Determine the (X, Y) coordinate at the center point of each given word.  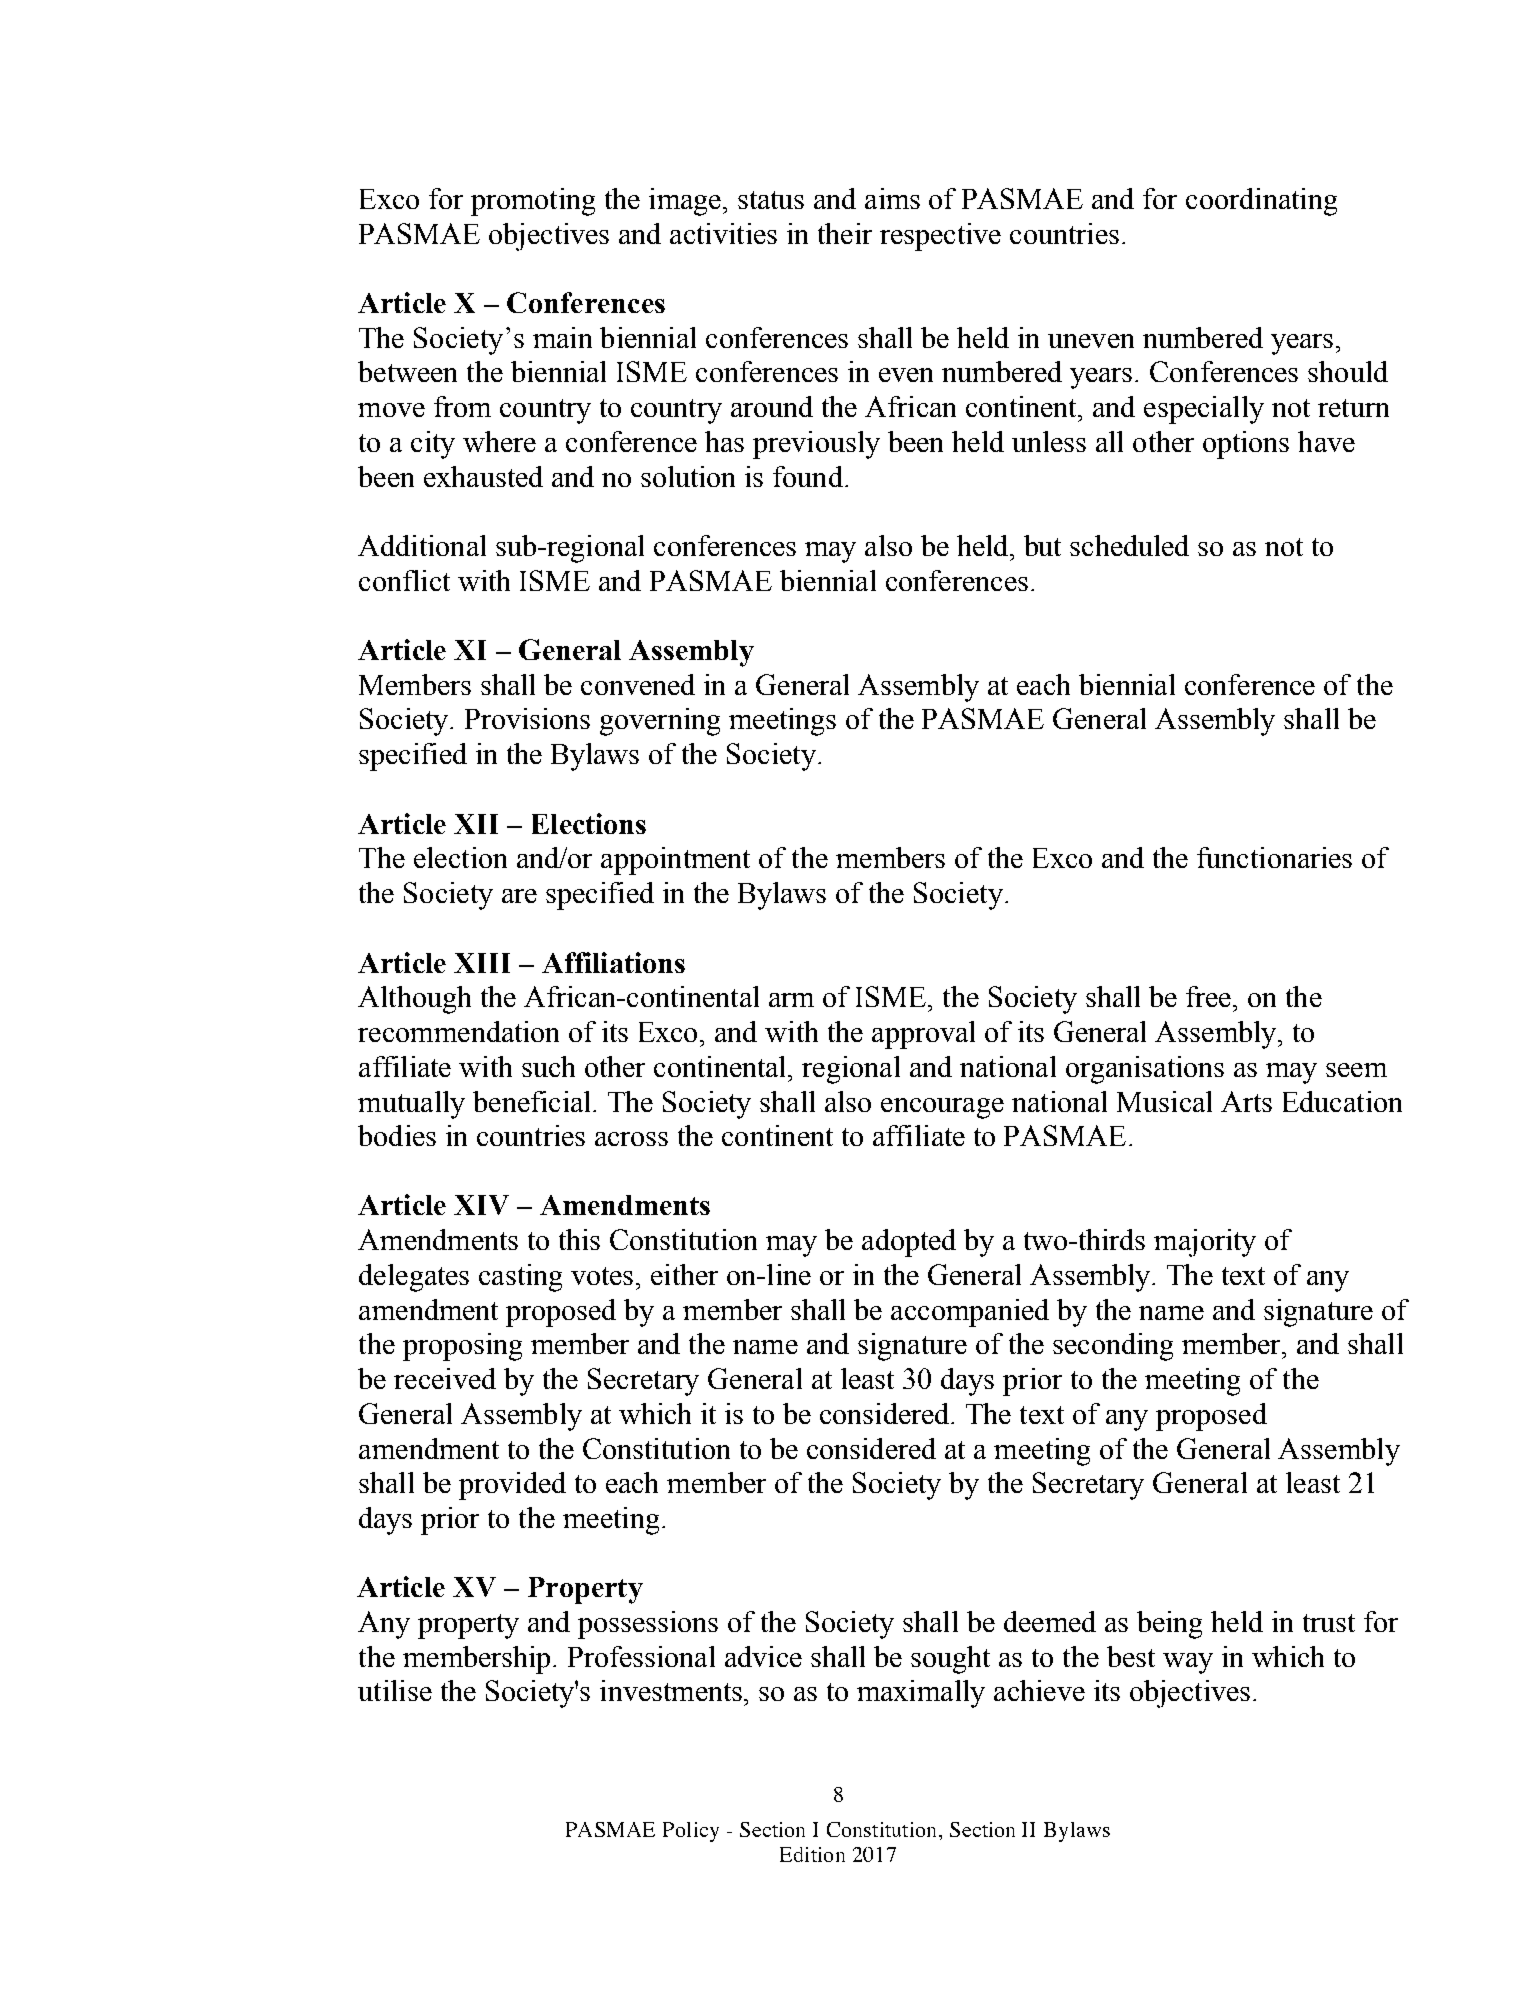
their (845, 233)
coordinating (1261, 202)
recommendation (458, 1031)
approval (923, 1035)
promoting (533, 202)
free (1210, 996)
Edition (812, 1854)
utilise (395, 1690)
